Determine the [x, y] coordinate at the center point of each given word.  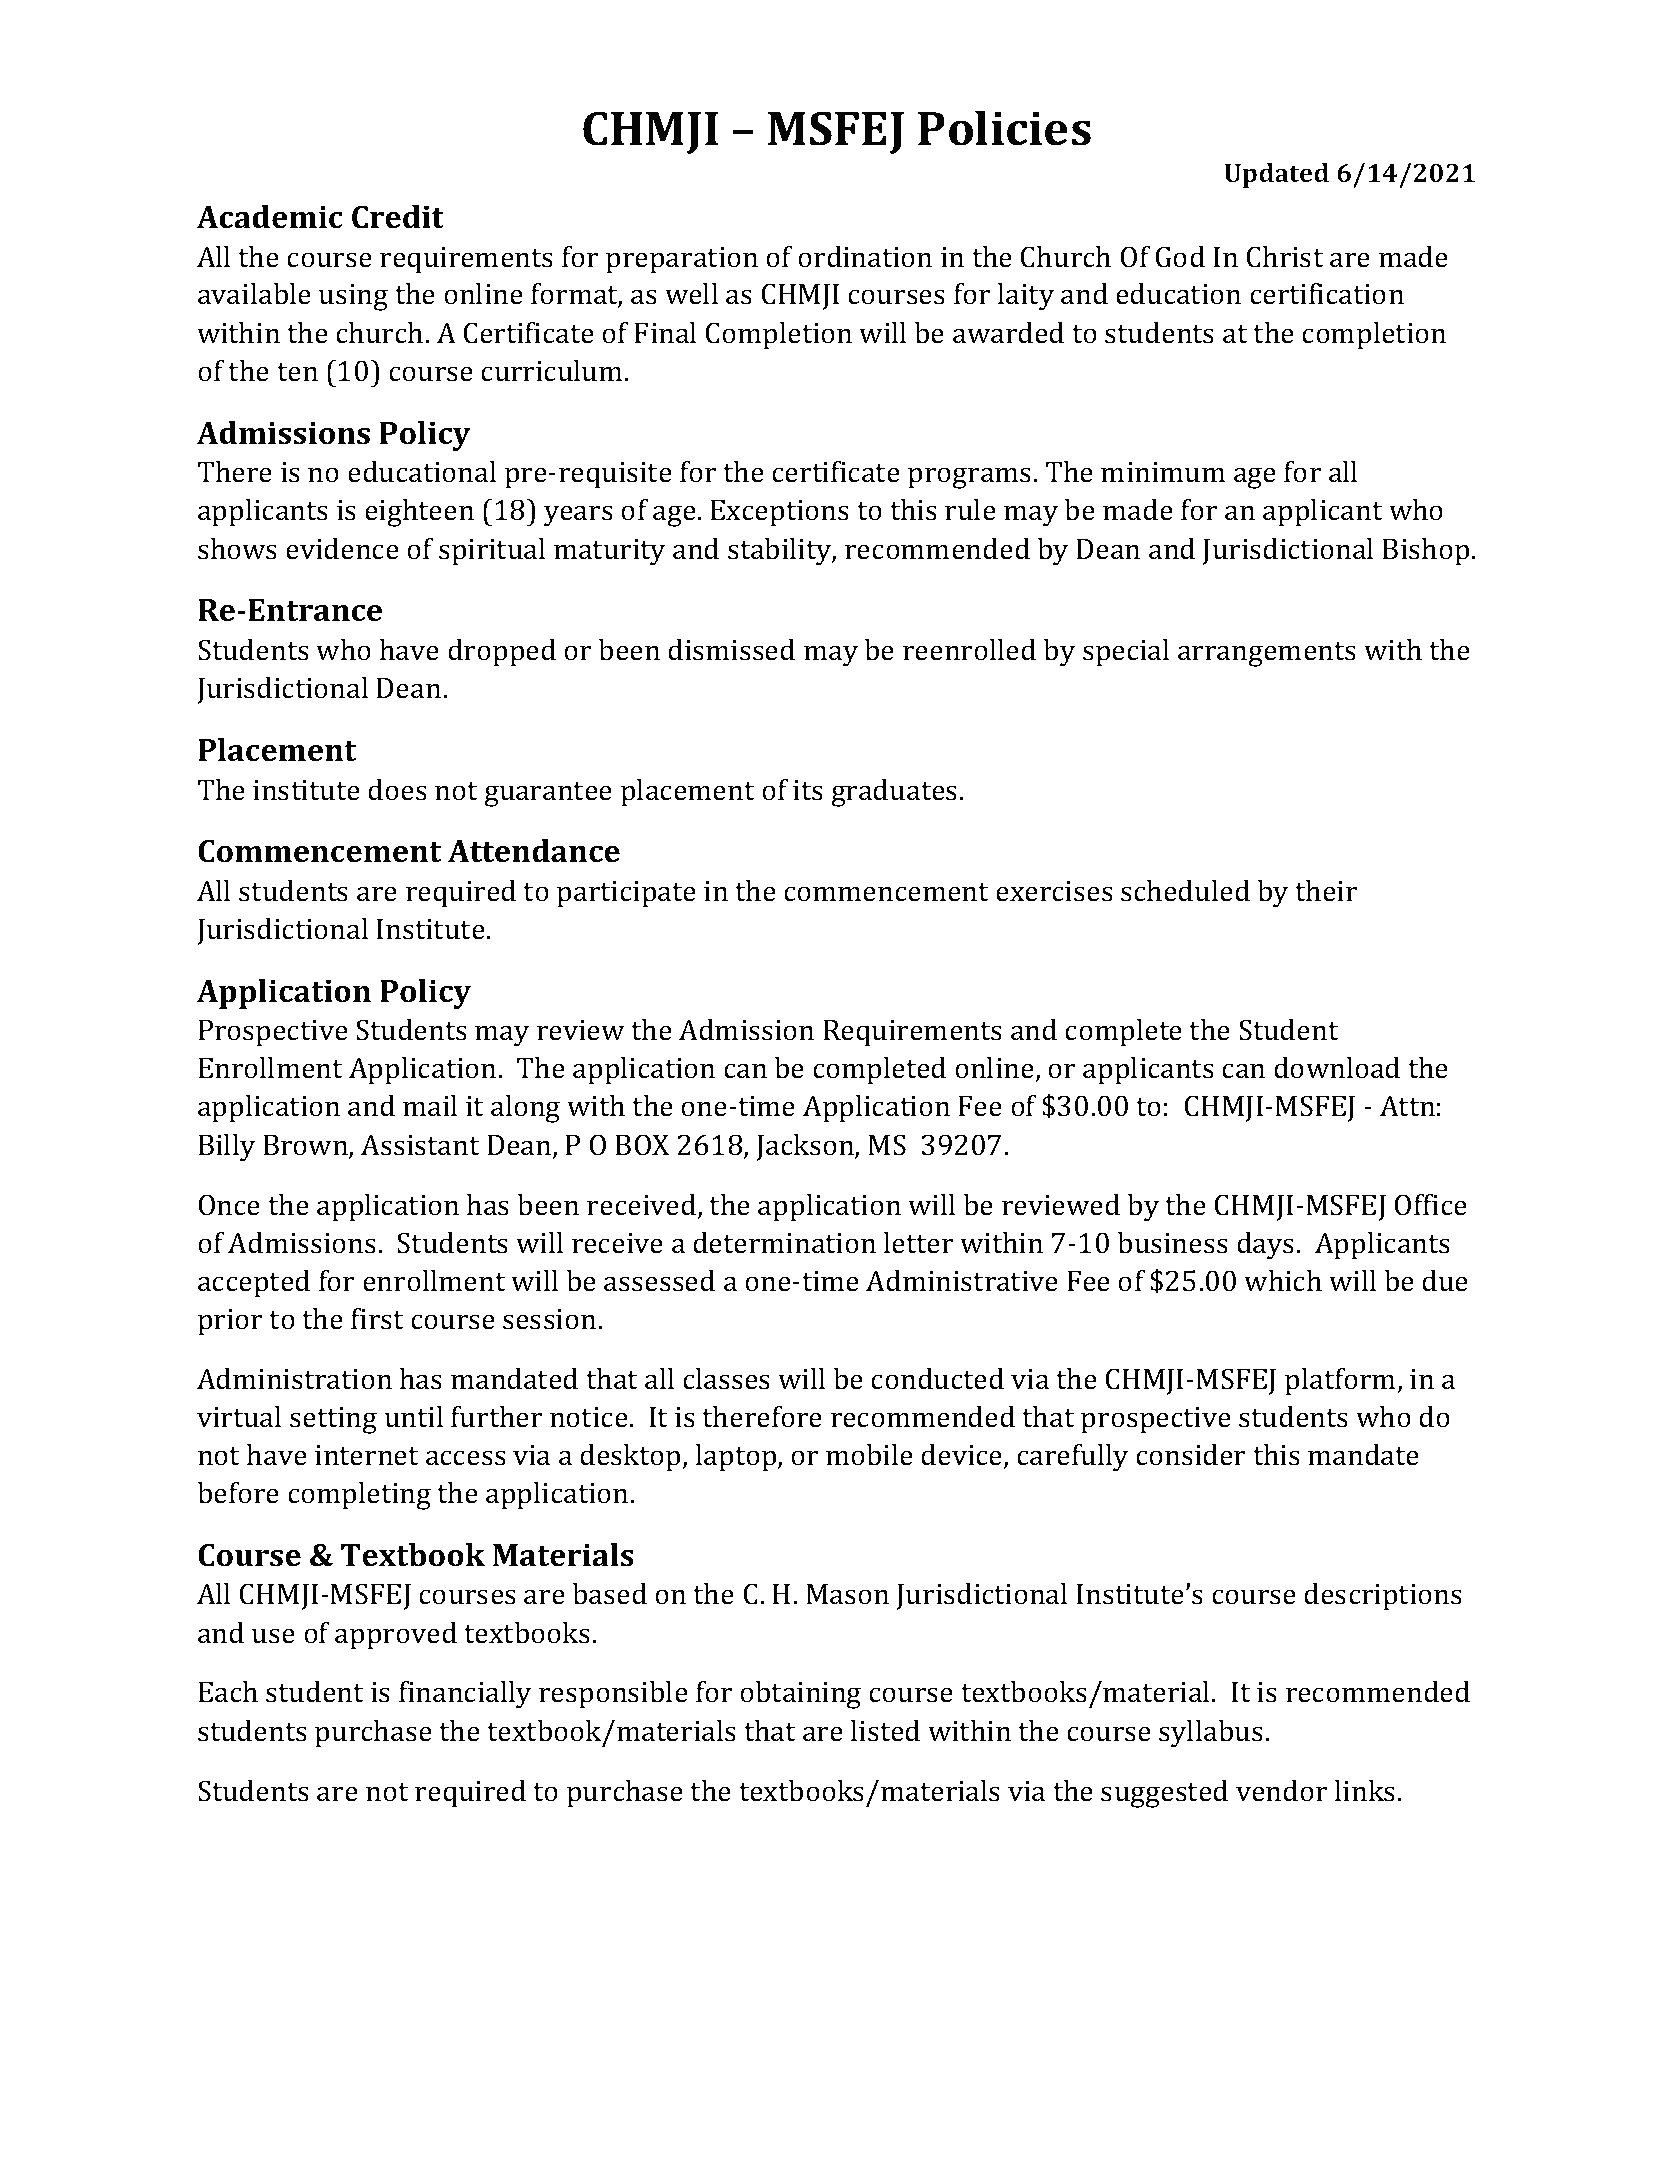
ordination [865, 257]
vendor [1281, 1791]
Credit [398, 217]
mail [430, 1106]
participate [626, 894]
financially [465, 1695]
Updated [1276, 175]
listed [885, 1731]
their [1326, 891]
